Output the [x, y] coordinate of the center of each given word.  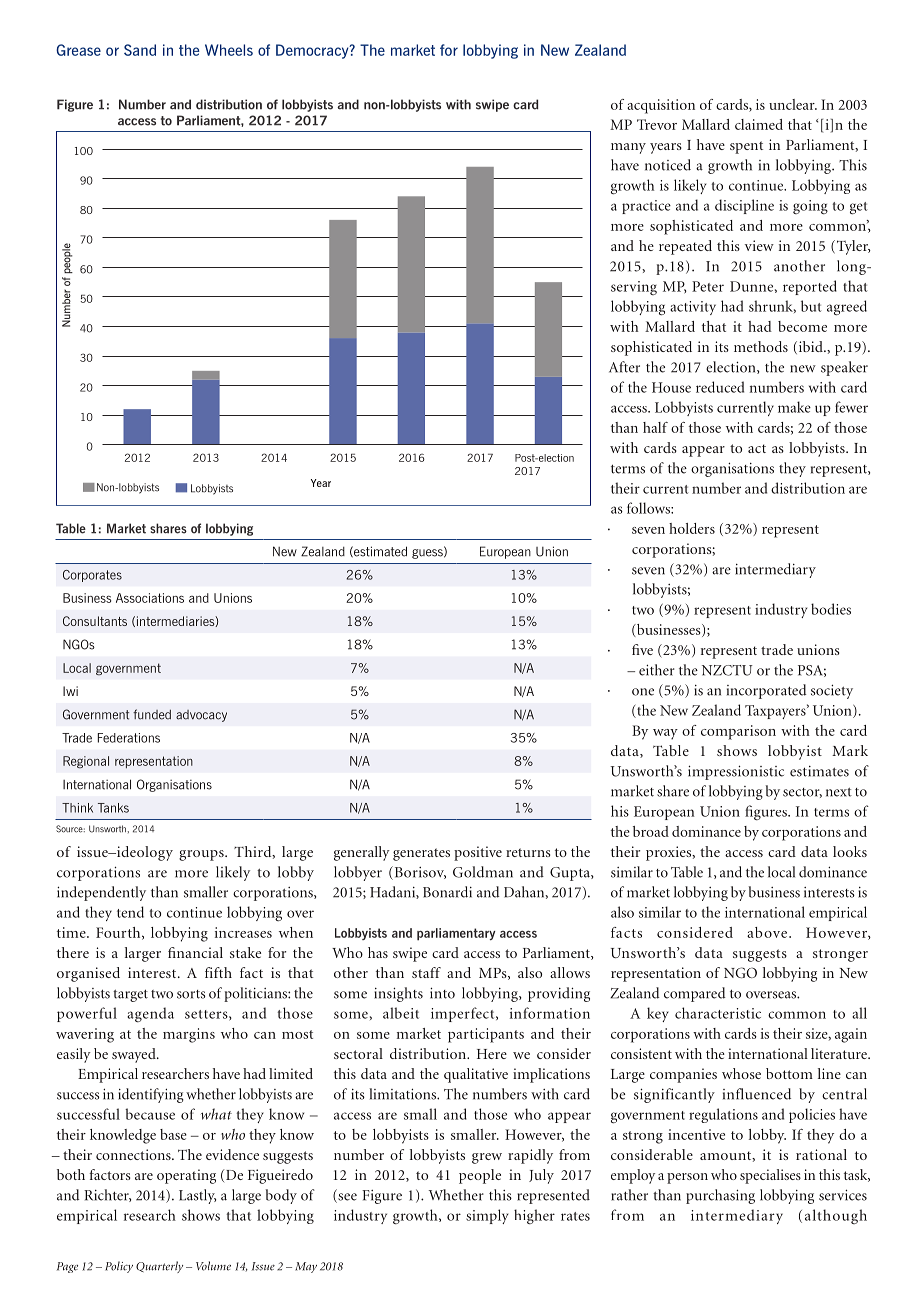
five [642, 649]
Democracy [313, 51]
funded [152, 714]
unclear [793, 104]
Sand [140, 50]
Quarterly [159, 1267]
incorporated [766, 691]
